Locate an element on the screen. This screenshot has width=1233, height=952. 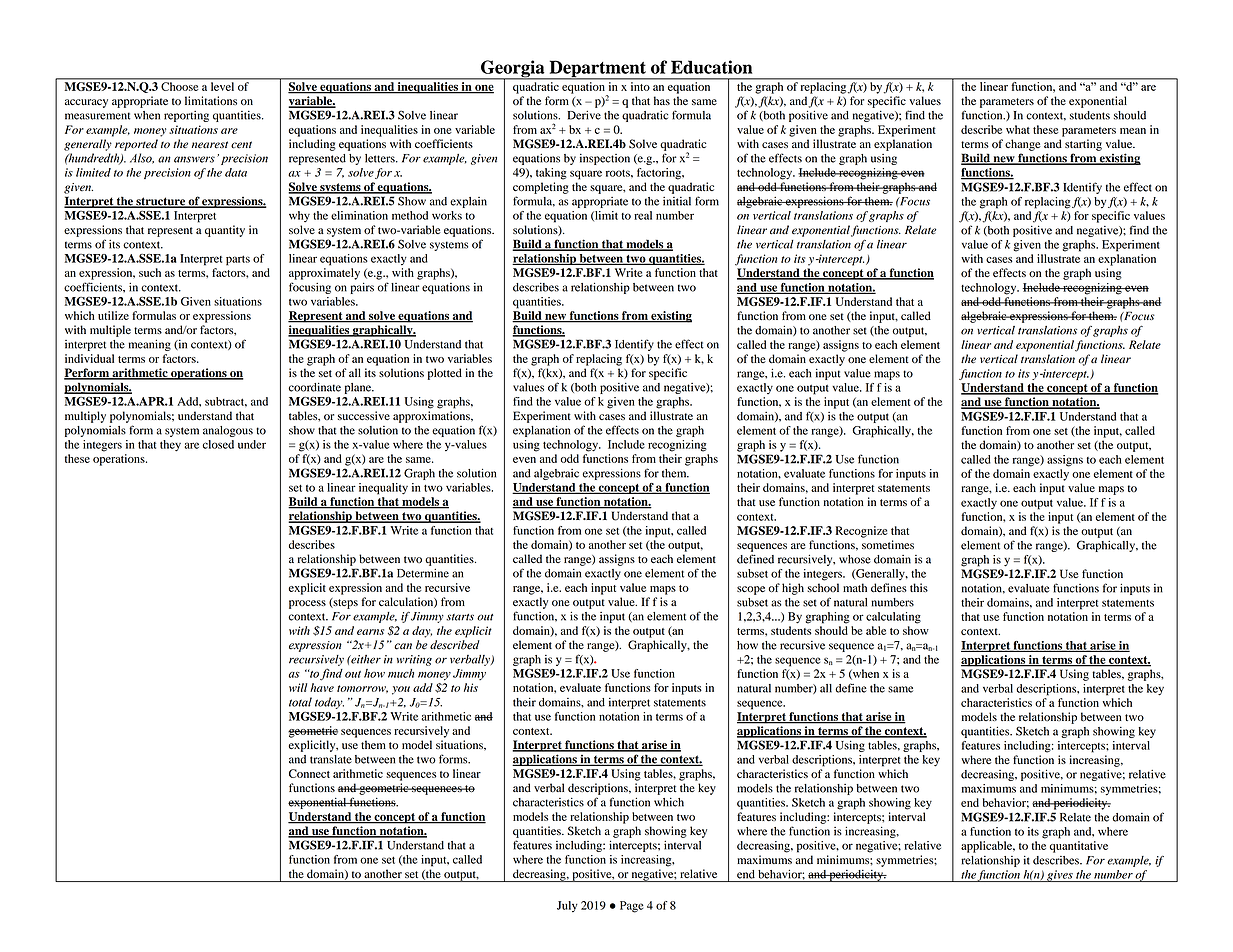
calculating is located at coordinates (893, 618).
